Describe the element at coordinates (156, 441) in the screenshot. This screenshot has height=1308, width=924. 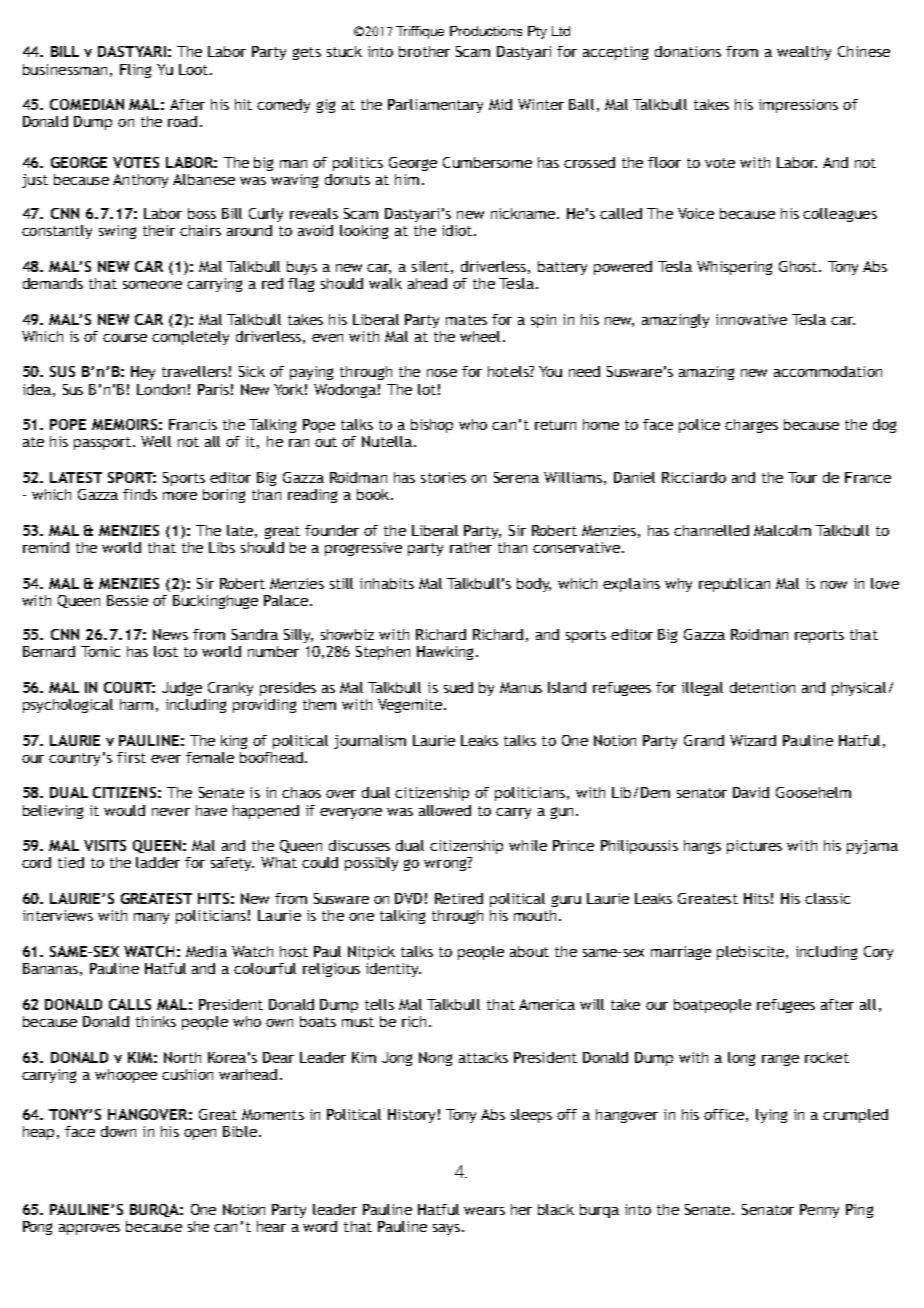
I see `Well` at that location.
